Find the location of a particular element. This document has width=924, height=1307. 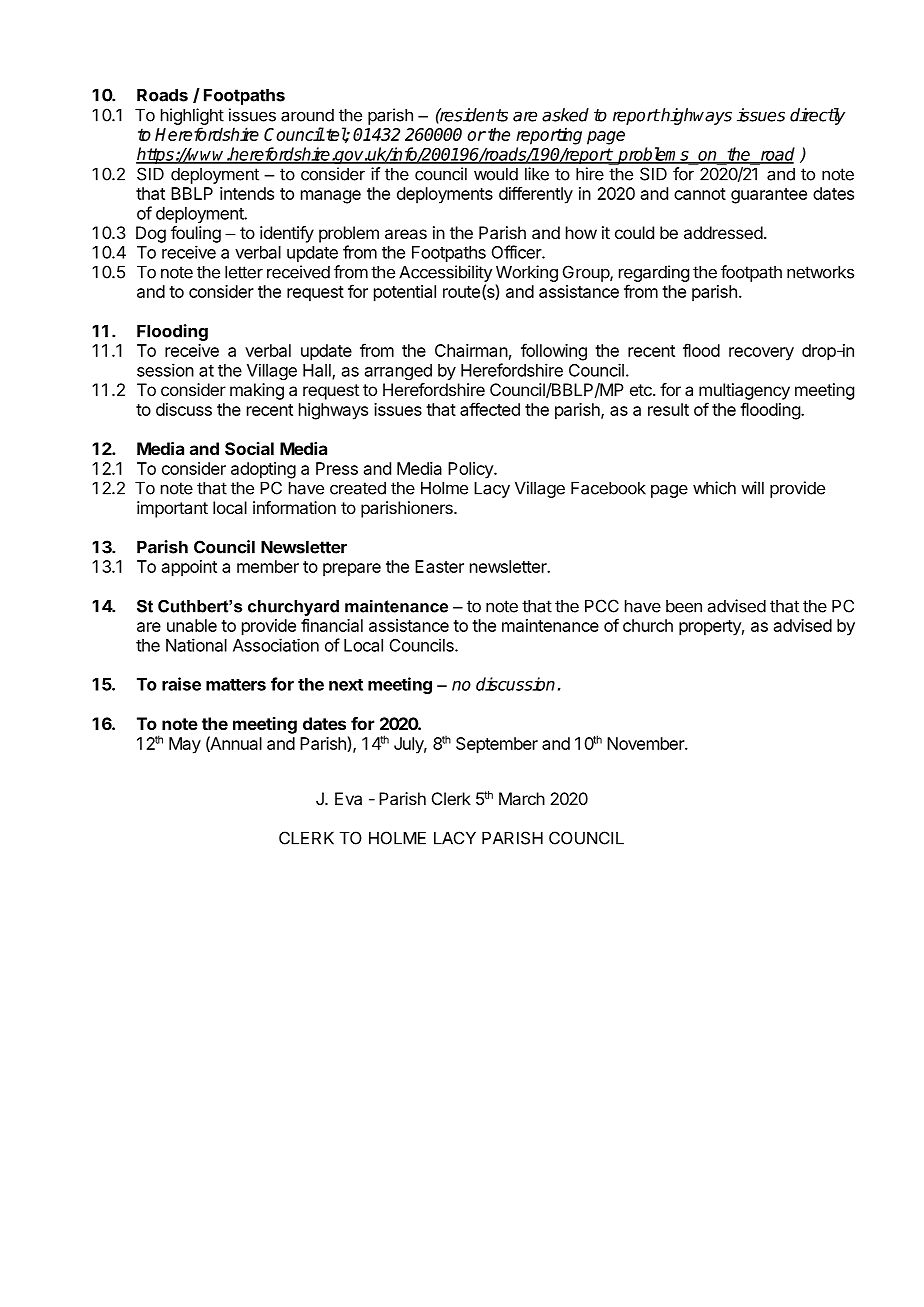

May is located at coordinates (185, 745).
